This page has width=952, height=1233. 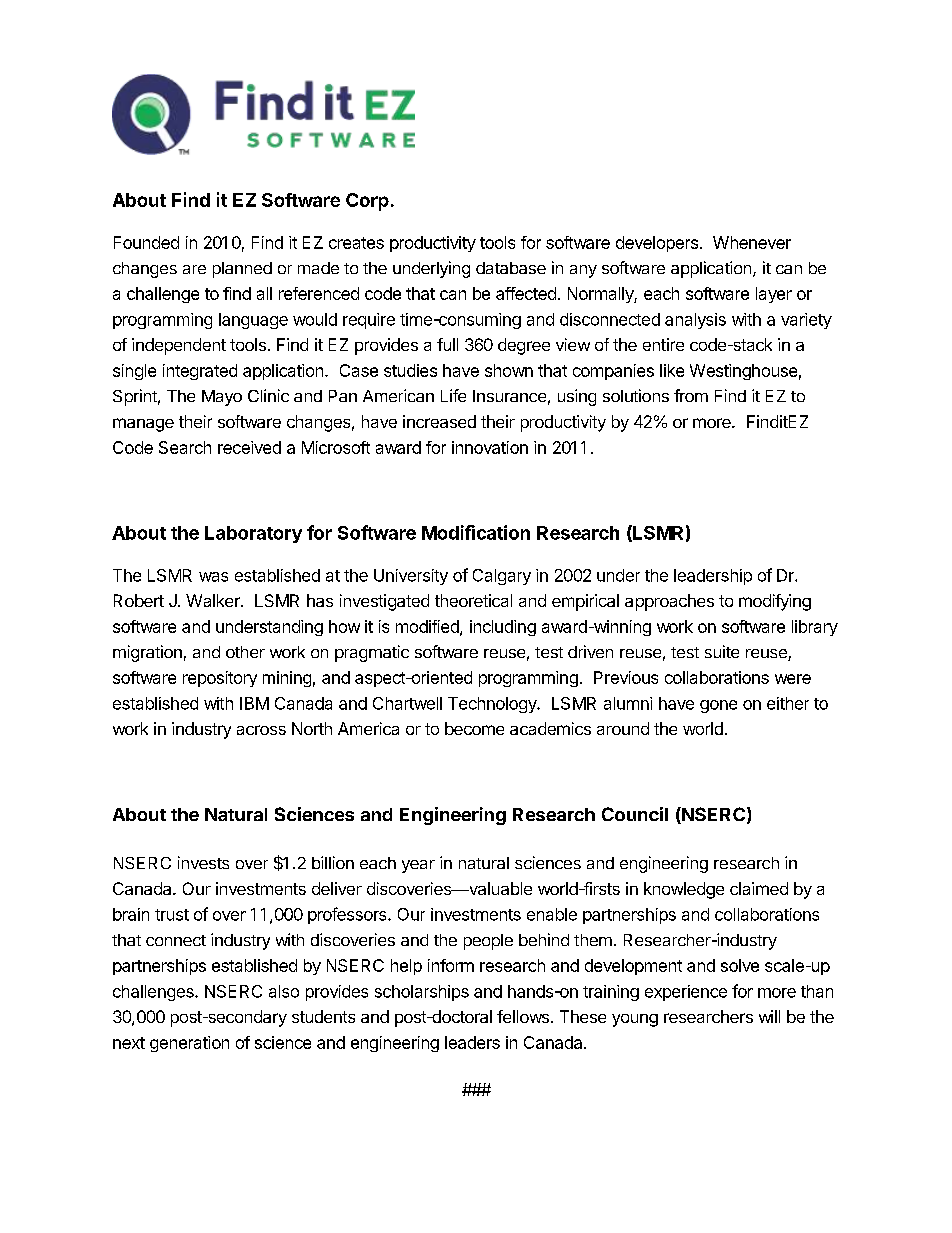 What do you see at coordinates (769, 1016) in the page?
I see `will` at bounding box center [769, 1016].
